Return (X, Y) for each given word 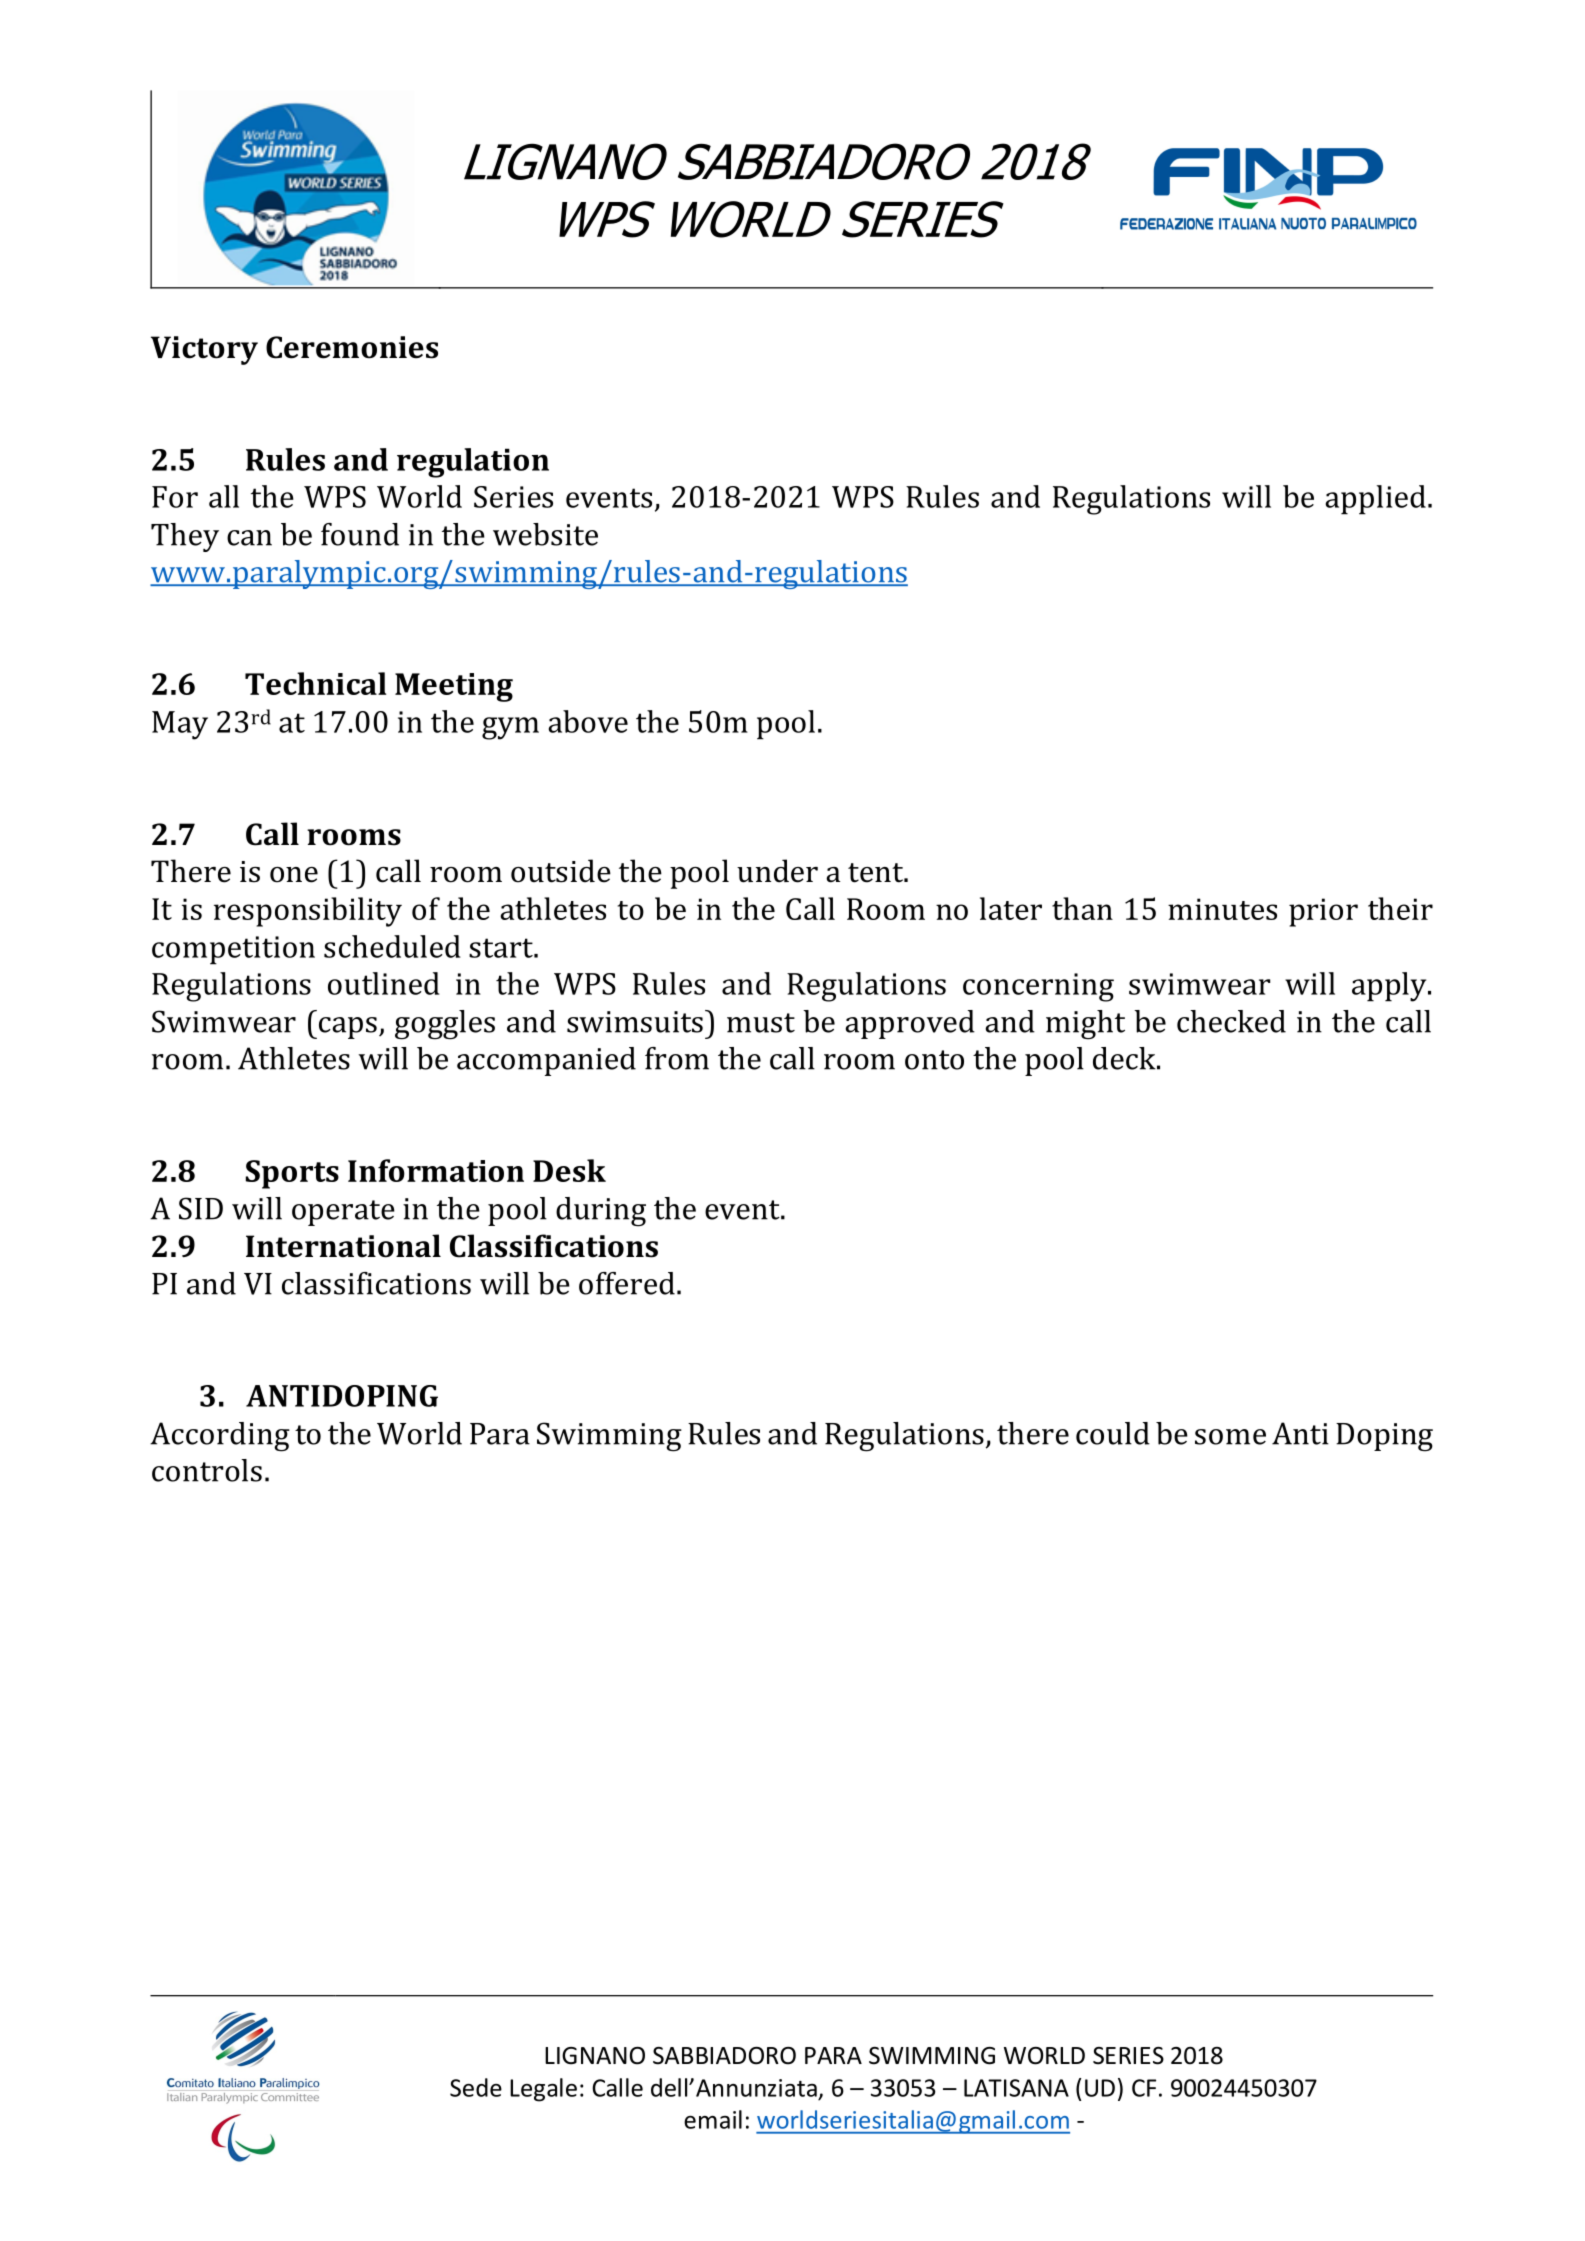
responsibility (308, 912)
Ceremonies (352, 347)
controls (207, 1470)
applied (1375, 500)
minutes (1222, 909)
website (545, 534)
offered (627, 1283)
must (761, 1023)
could (1113, 1433)
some (1230, 1437)
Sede (476, 2087)
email (713, 2119)
